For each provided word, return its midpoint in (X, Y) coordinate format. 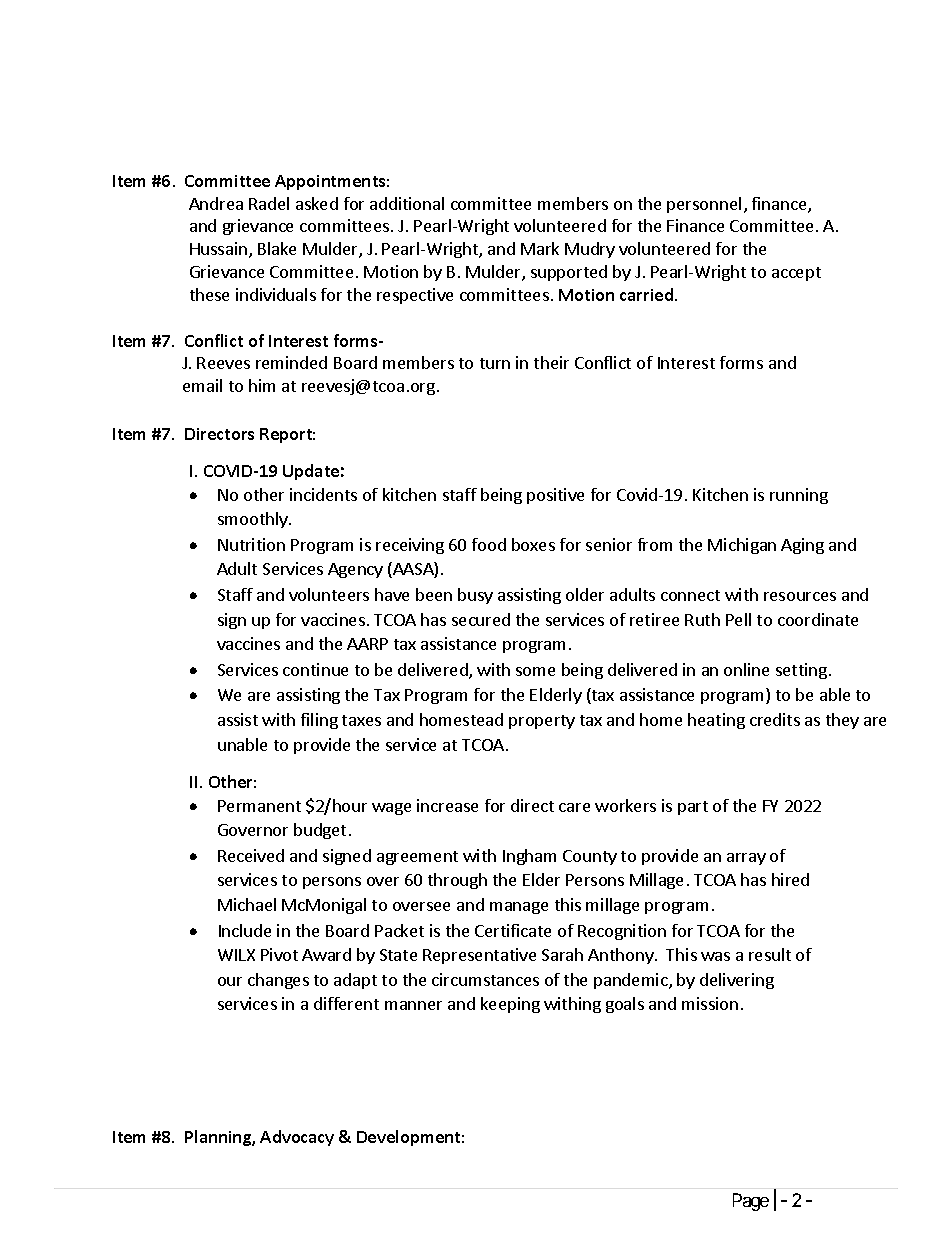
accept (796, 274)
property (542, 722)
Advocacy (297, 1138)
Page (751, 1202)
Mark (540, 248)
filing (319, 721)
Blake (277, 248)
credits (775, 719)
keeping (510, 1005)
